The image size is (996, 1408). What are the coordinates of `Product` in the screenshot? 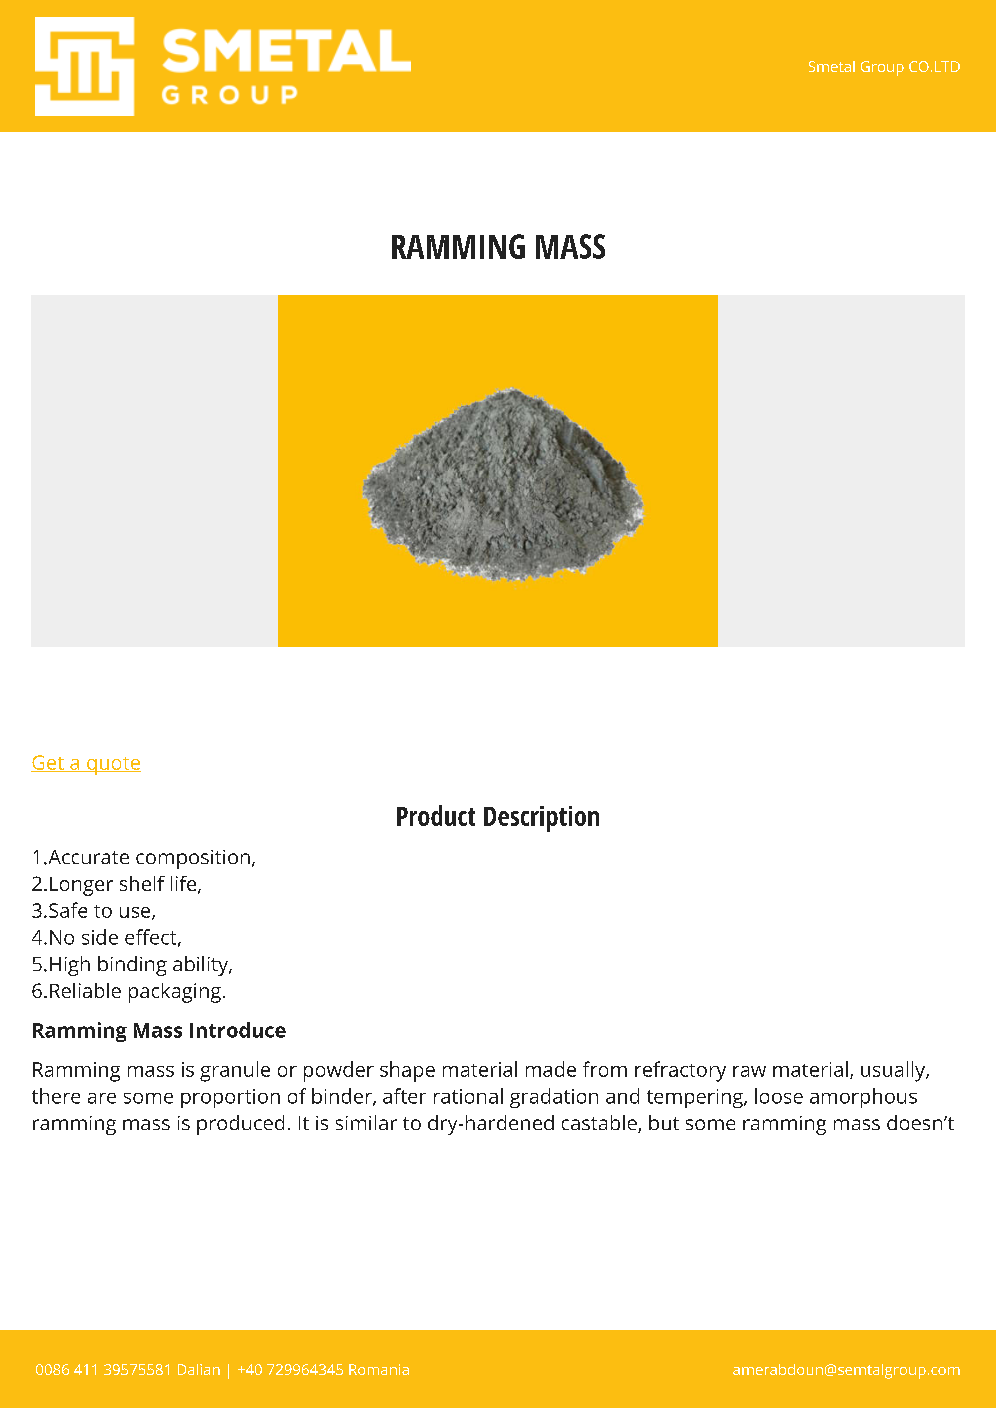 It's located at (436, 815).
